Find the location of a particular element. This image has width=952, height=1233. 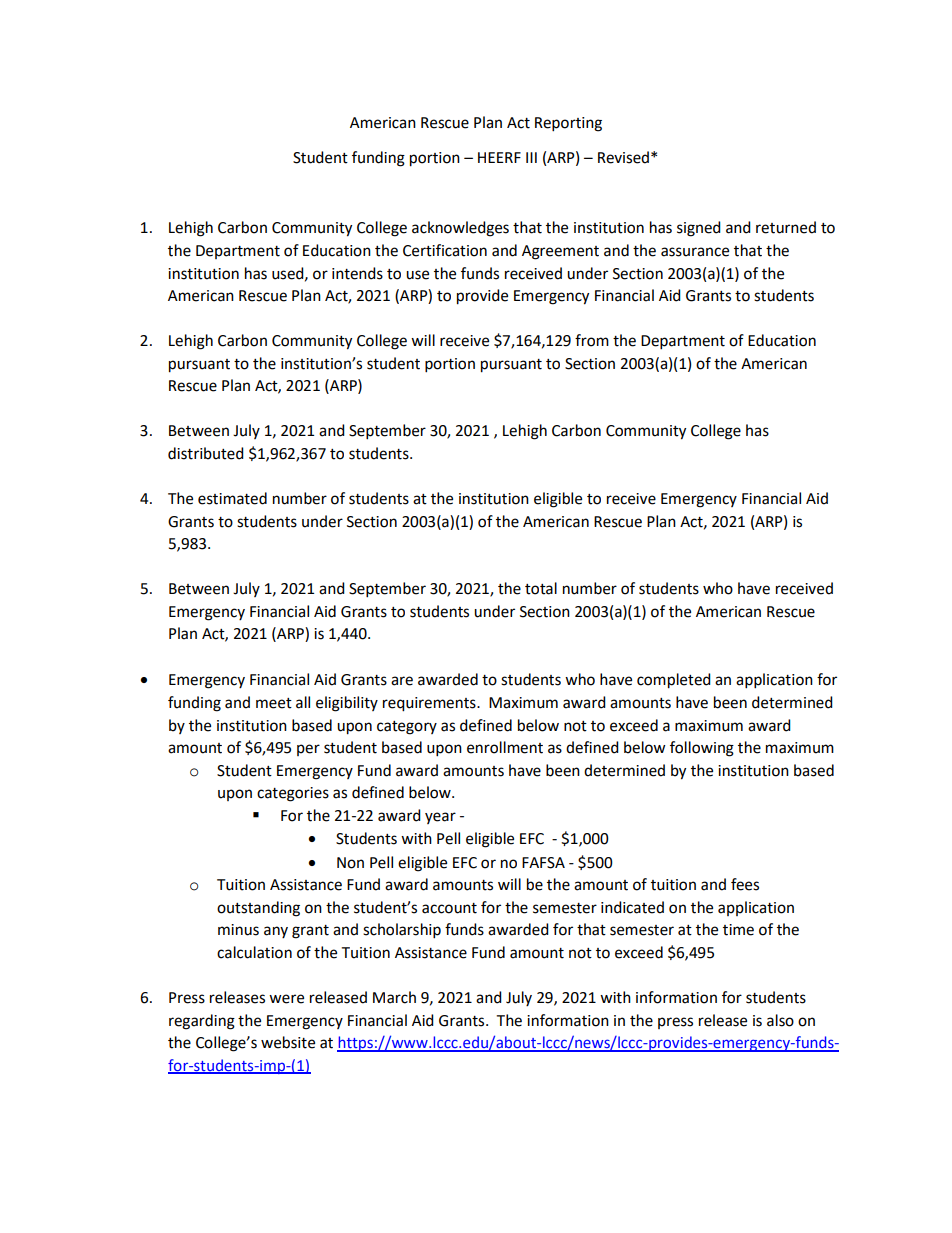

signed is located at coordinates (699, 229).
